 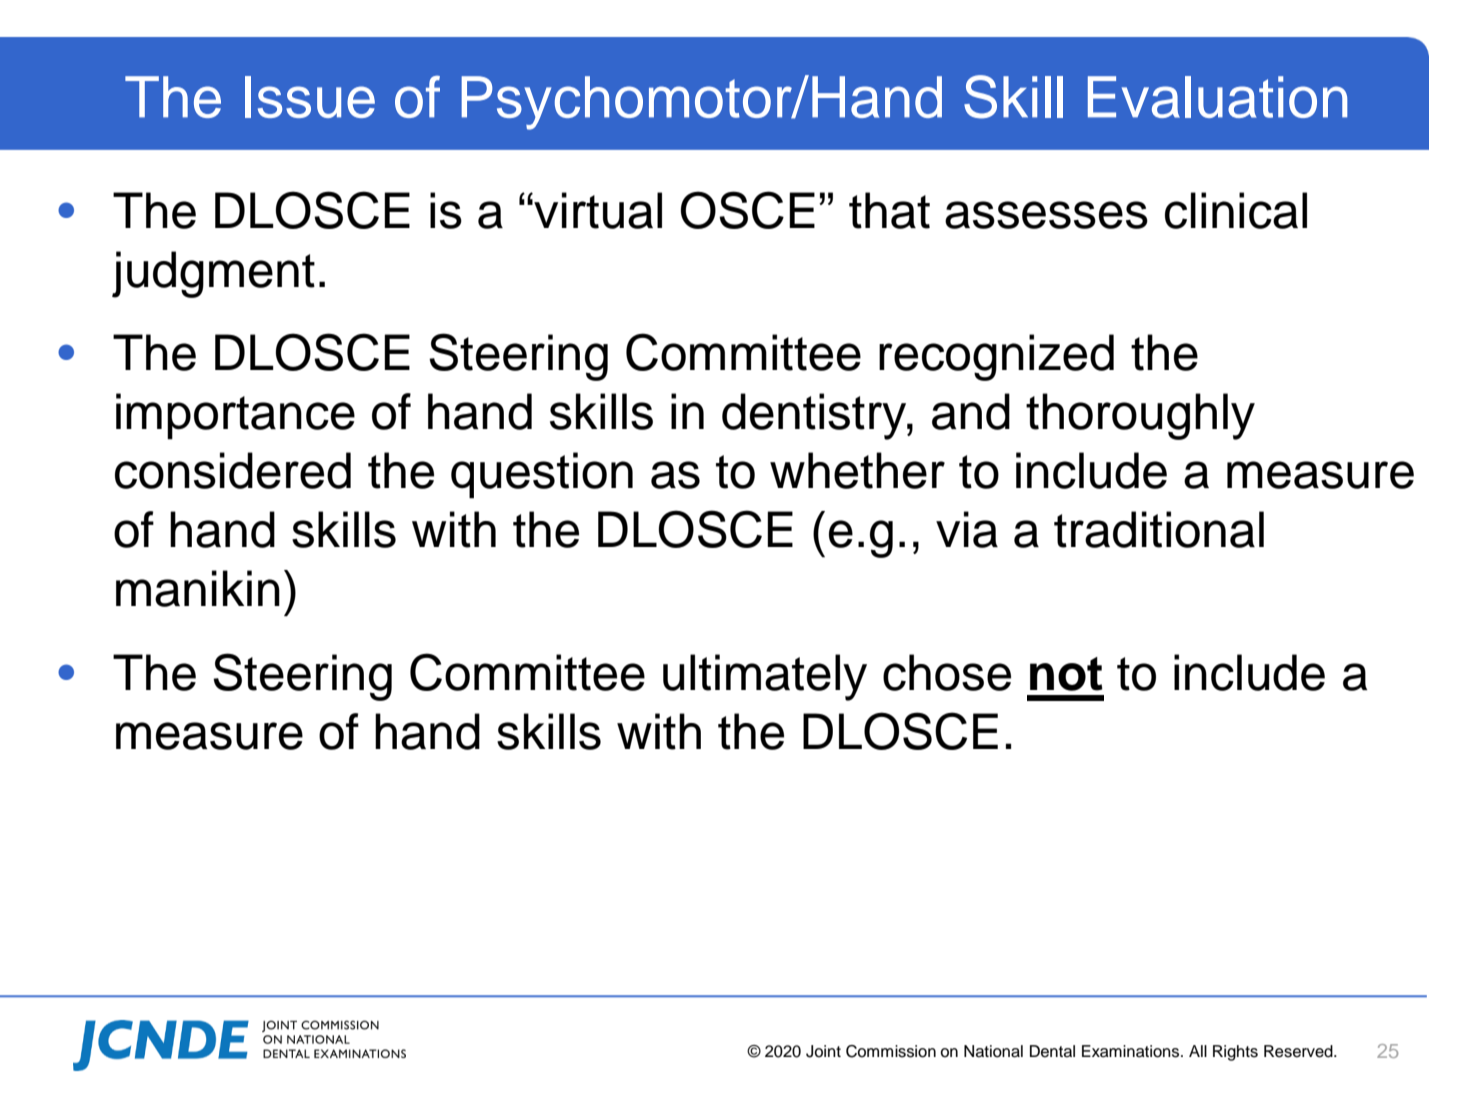 I want to click on Joint, so click(x=823, y=1051).
